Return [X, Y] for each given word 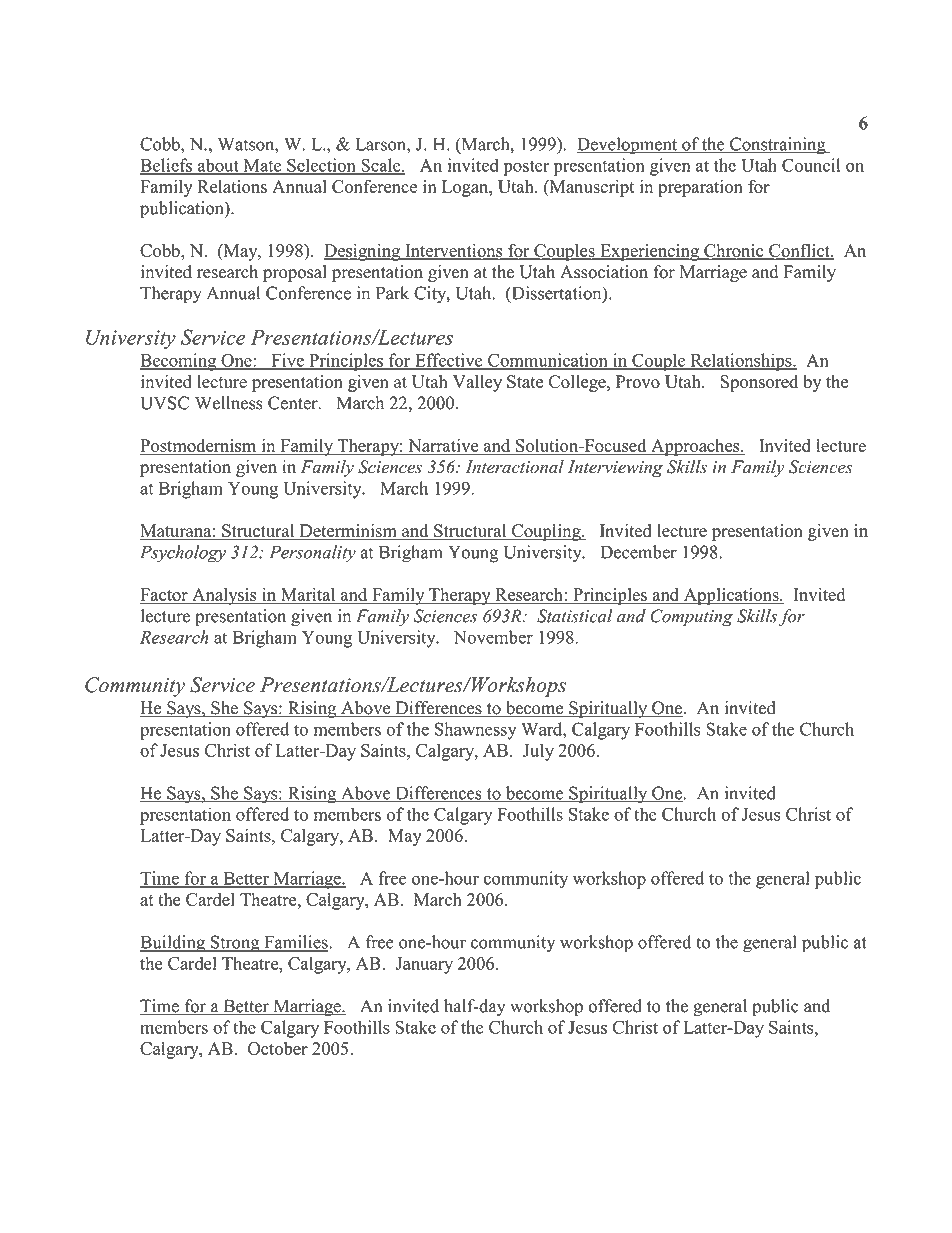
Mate [262, 166]
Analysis [224, 596]
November [493, 637]
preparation [700, 188]
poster [526, 168]
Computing [691, 618]
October [278, 1048]
